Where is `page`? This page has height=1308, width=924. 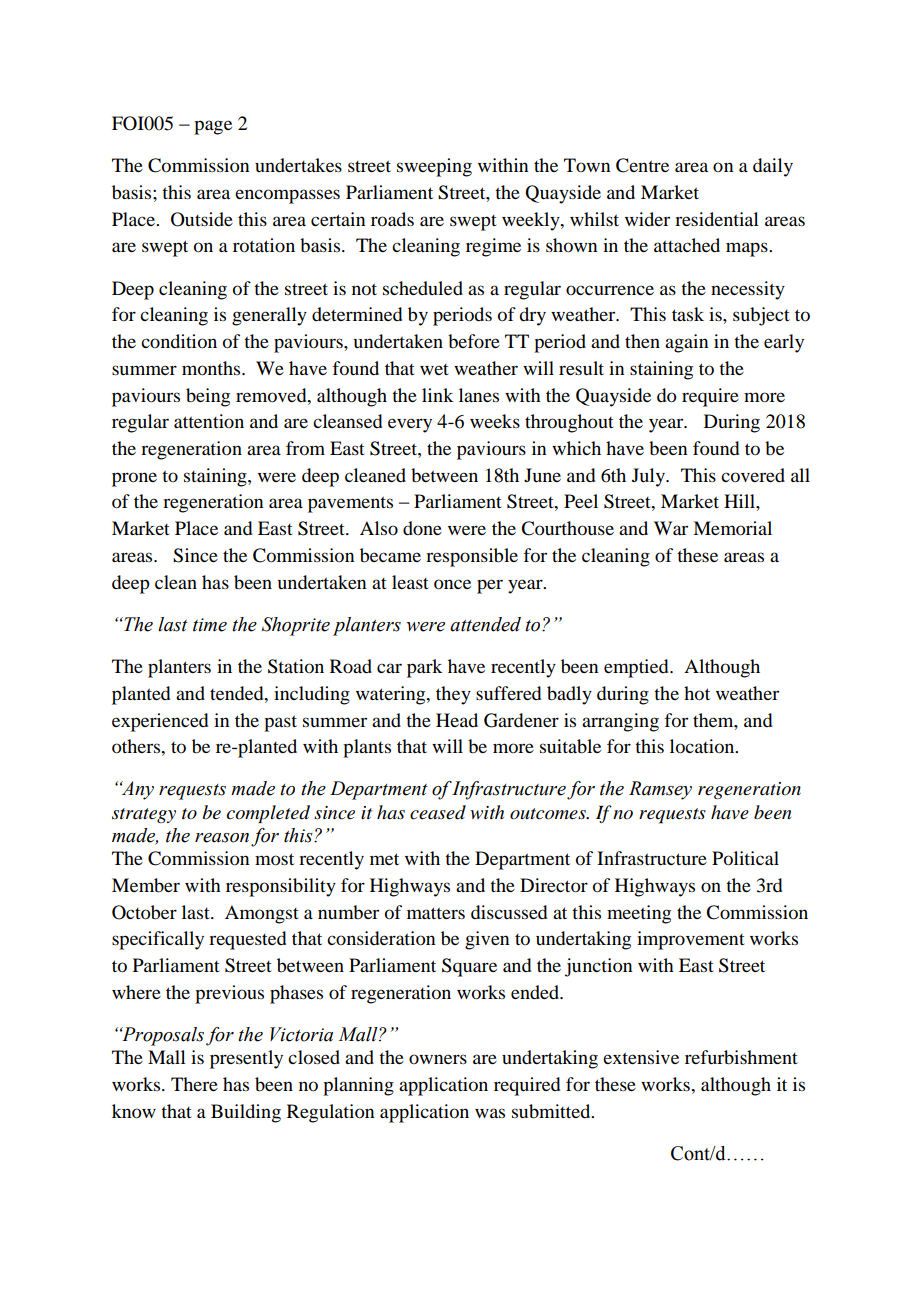 page is located at coordinates (213, 127).
